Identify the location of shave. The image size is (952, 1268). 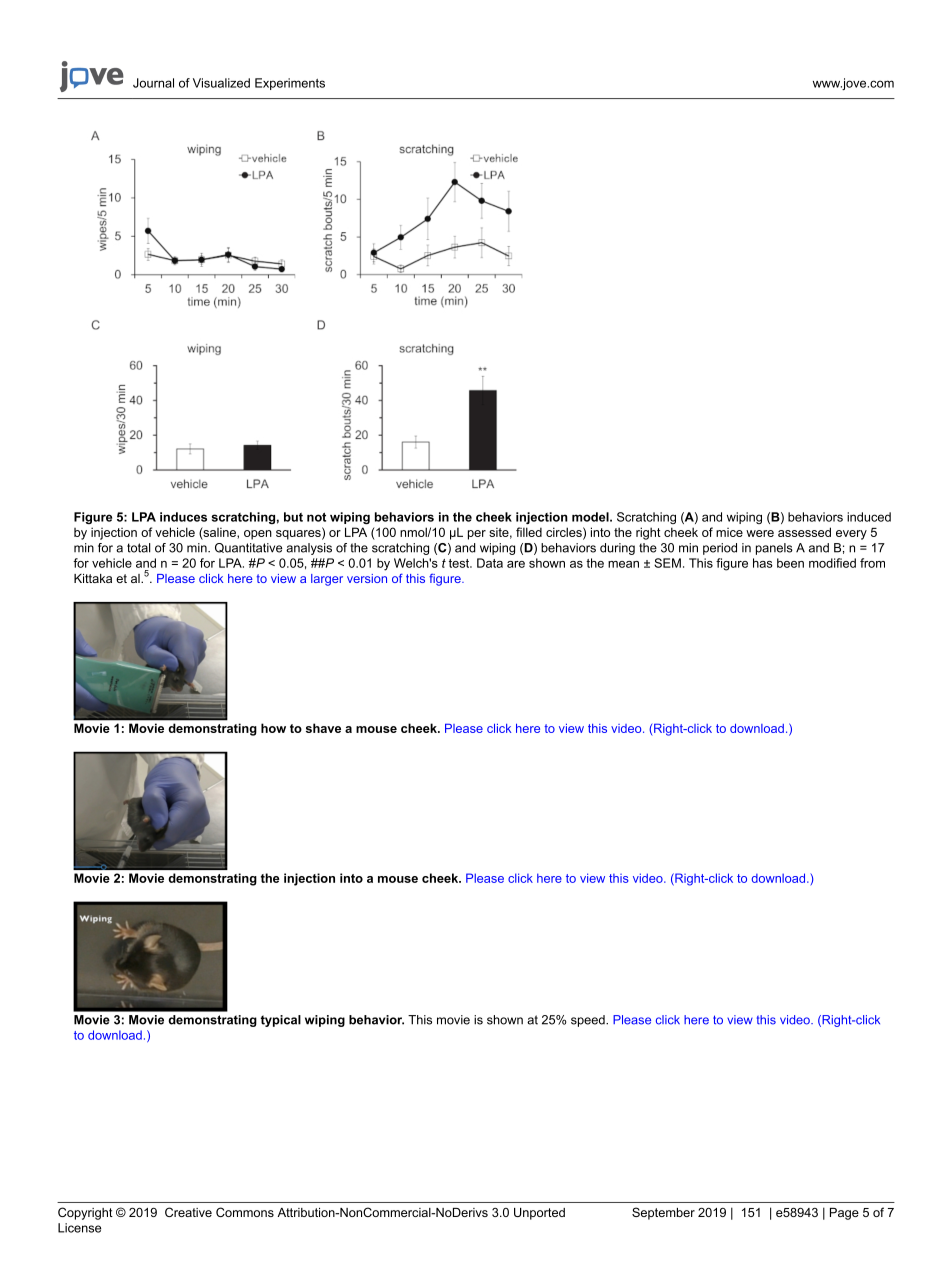
(323, 728).
